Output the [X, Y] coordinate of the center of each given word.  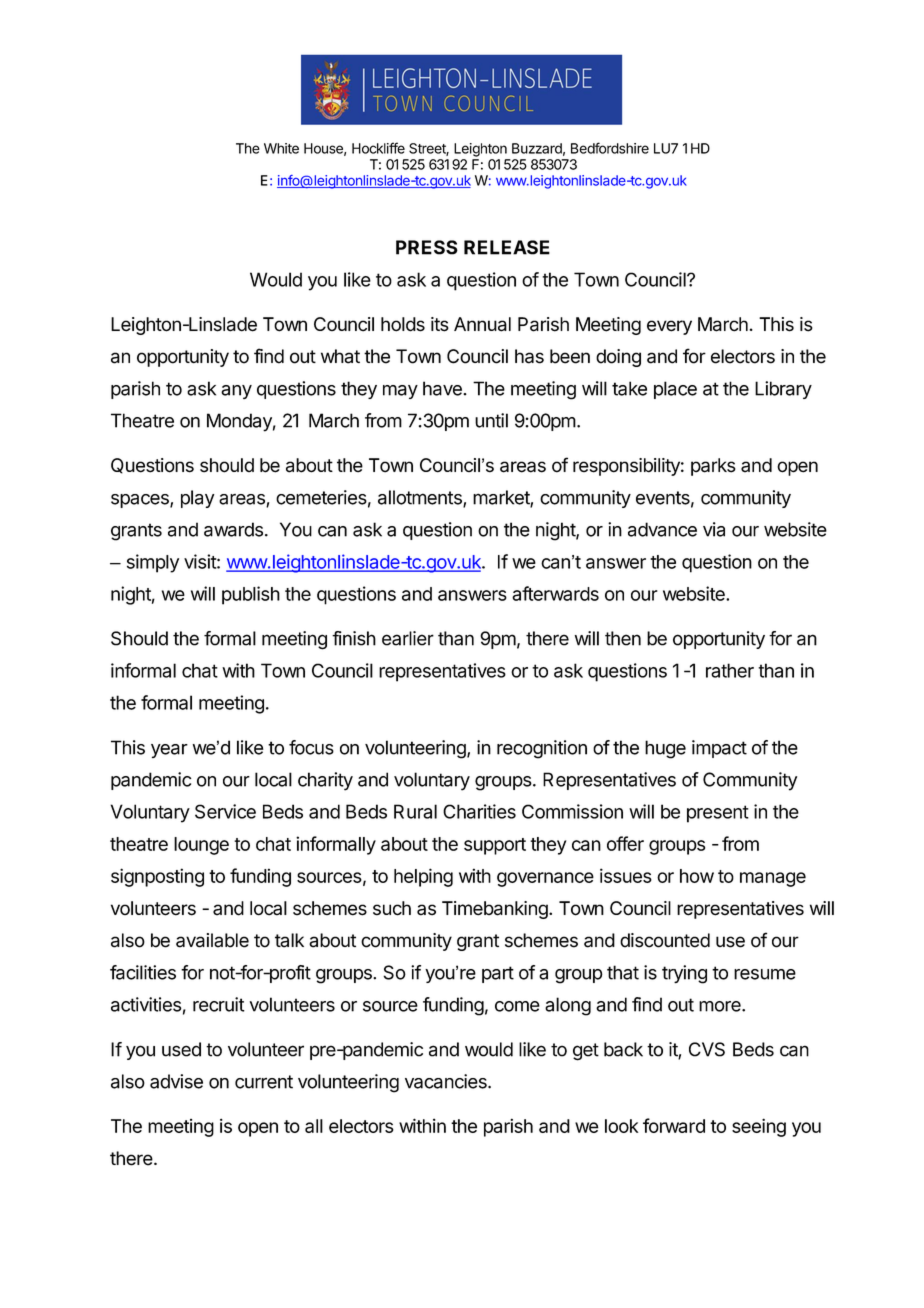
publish [251, 595]
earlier [408, 638]
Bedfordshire [610, 148]
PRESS [427, 247]
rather [730, 670]
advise [176, 1081]
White [281, 148]
